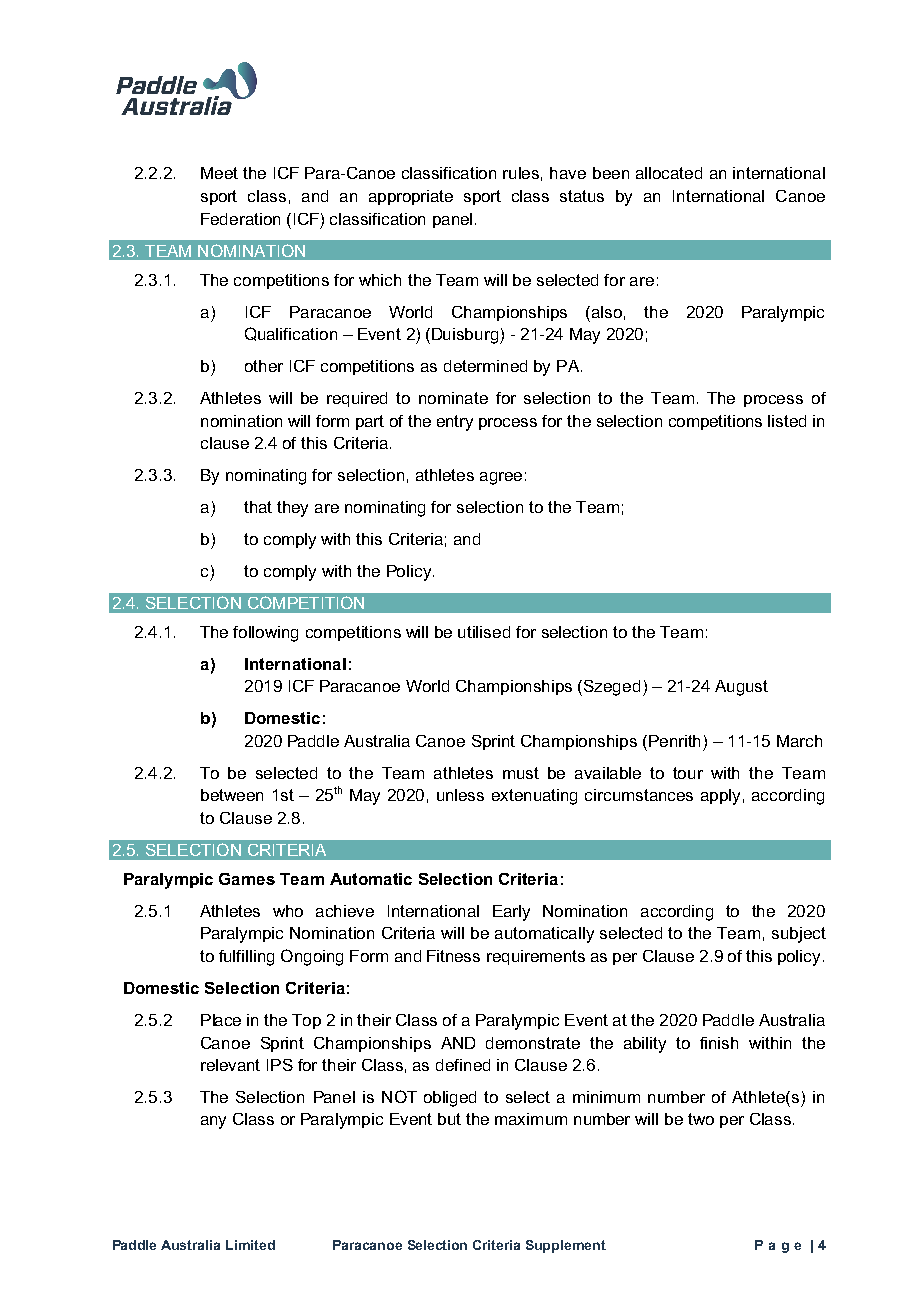 The height and width of the screenshot is (1308, 924). What do you see at coordinates (511, 913) in the screenshot?
I see `Early` at bounding box center [511, 913].
